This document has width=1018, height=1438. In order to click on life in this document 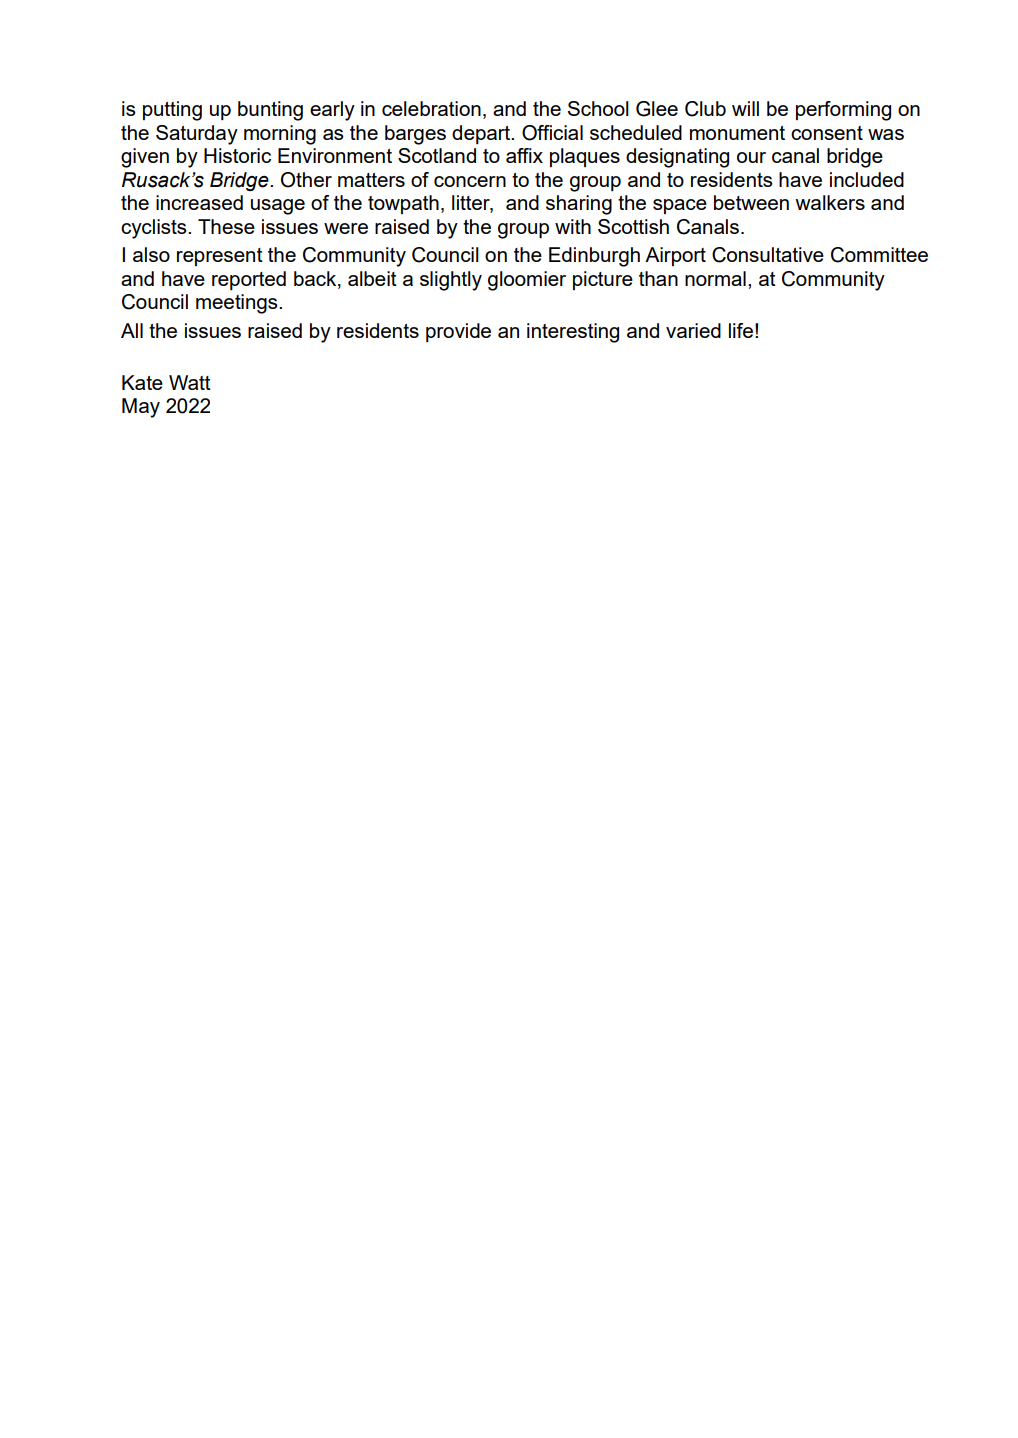, I will do `click(741, 330)`.
